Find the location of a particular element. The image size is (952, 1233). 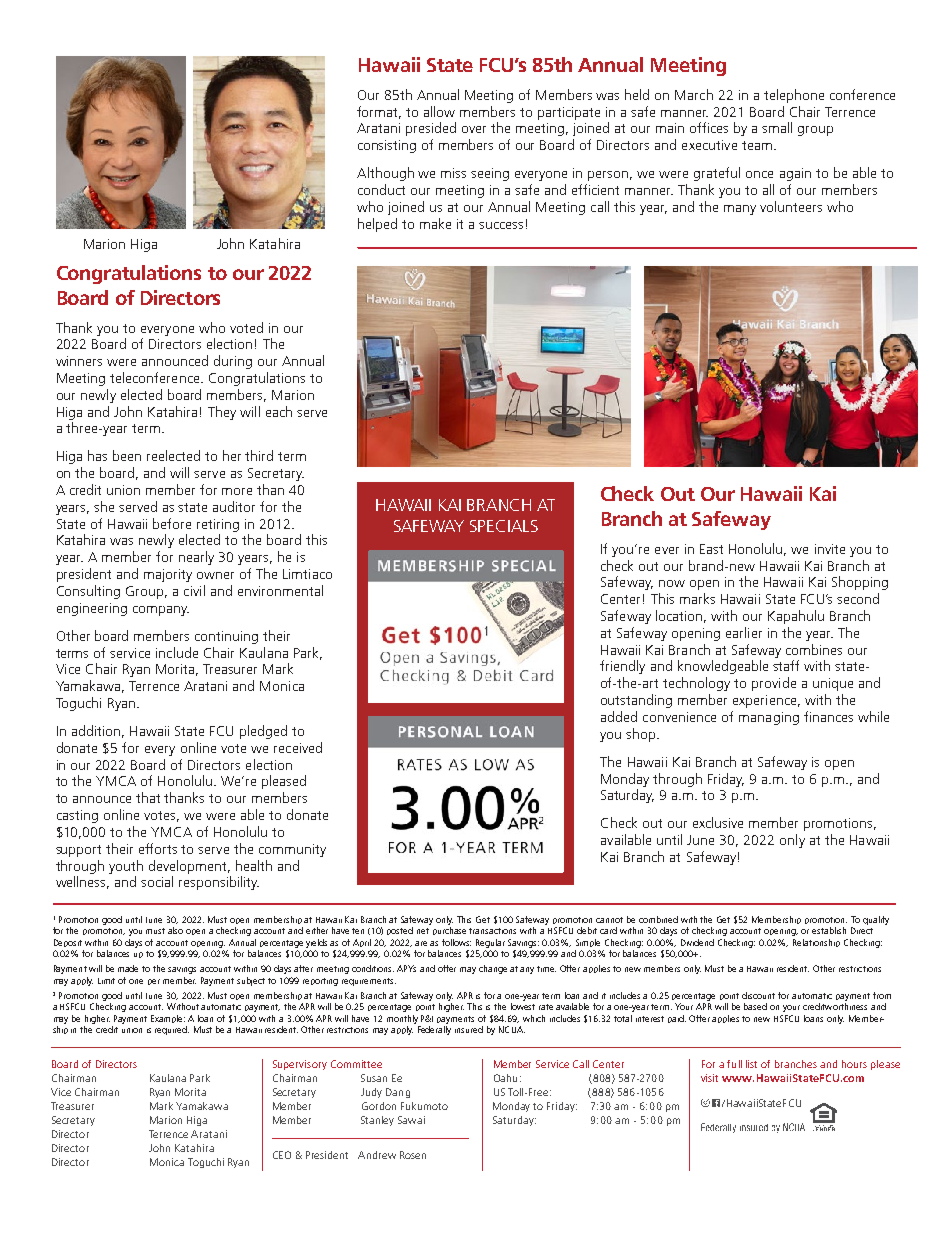

CEO is located at coordinates (282, 1155).
